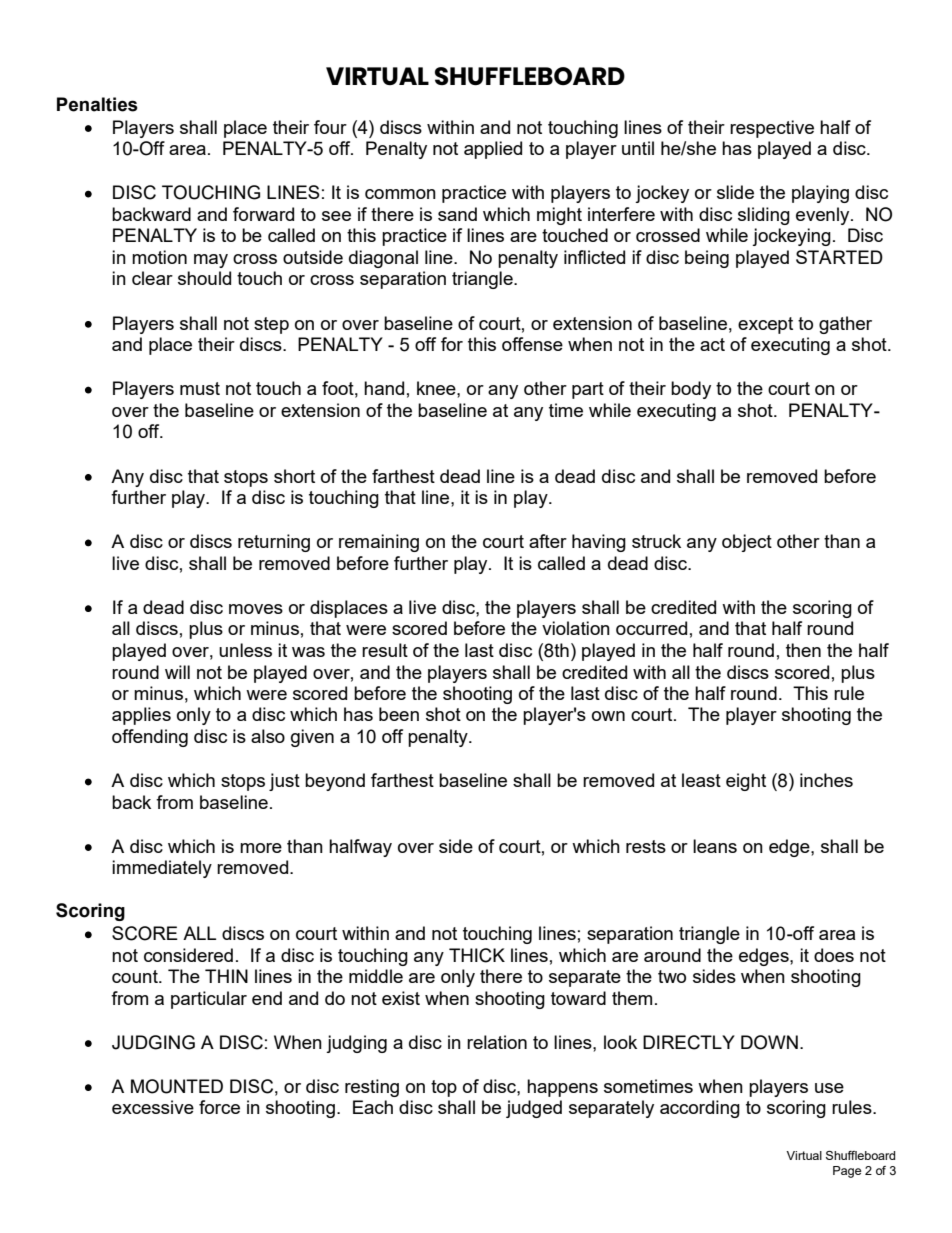  What do you see at coordinates (700, 1109) in the screenshot?
I see `according` at bounding box center [700, 1109].
